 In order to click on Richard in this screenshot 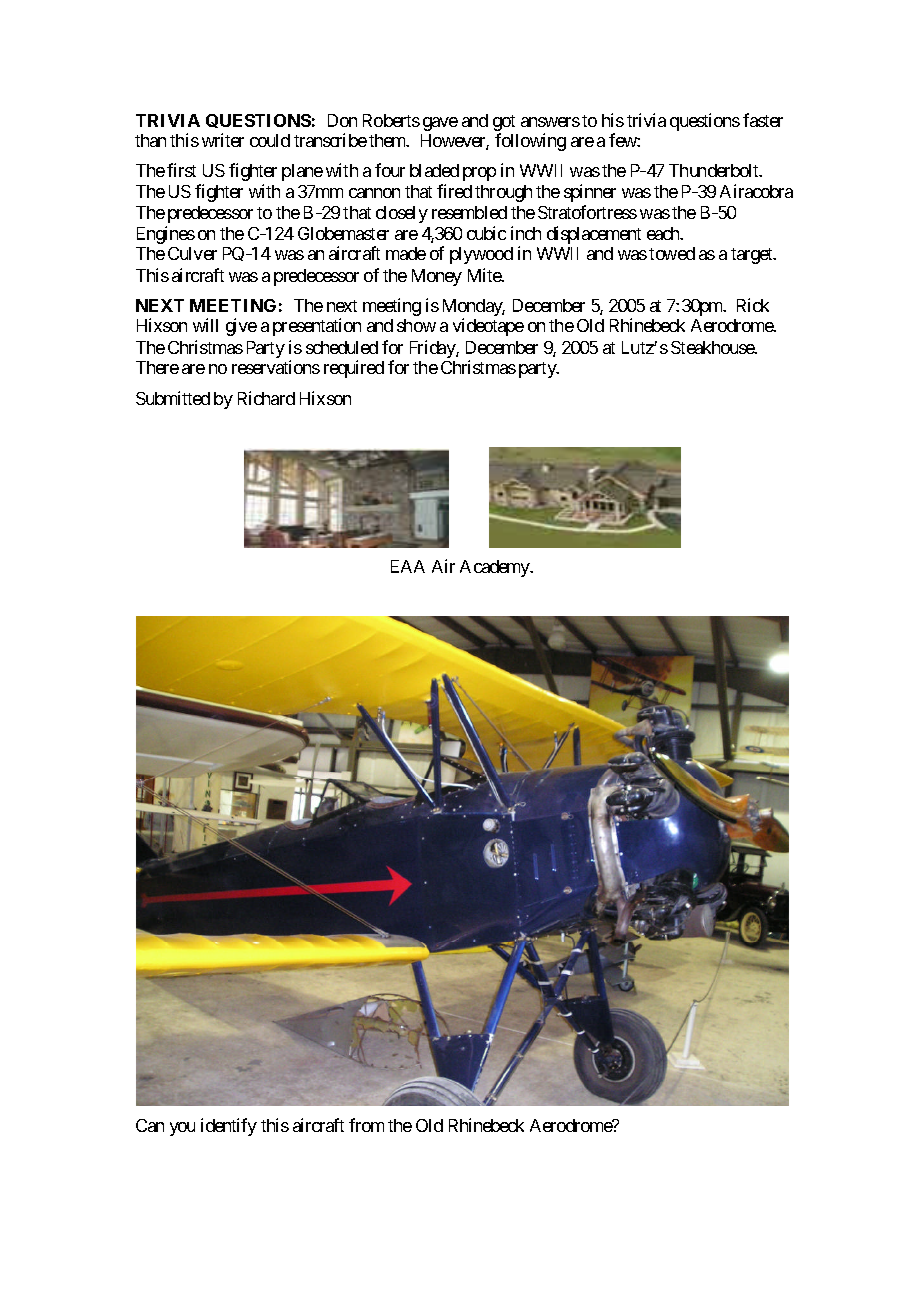, I will do `click(266, 398)`.
